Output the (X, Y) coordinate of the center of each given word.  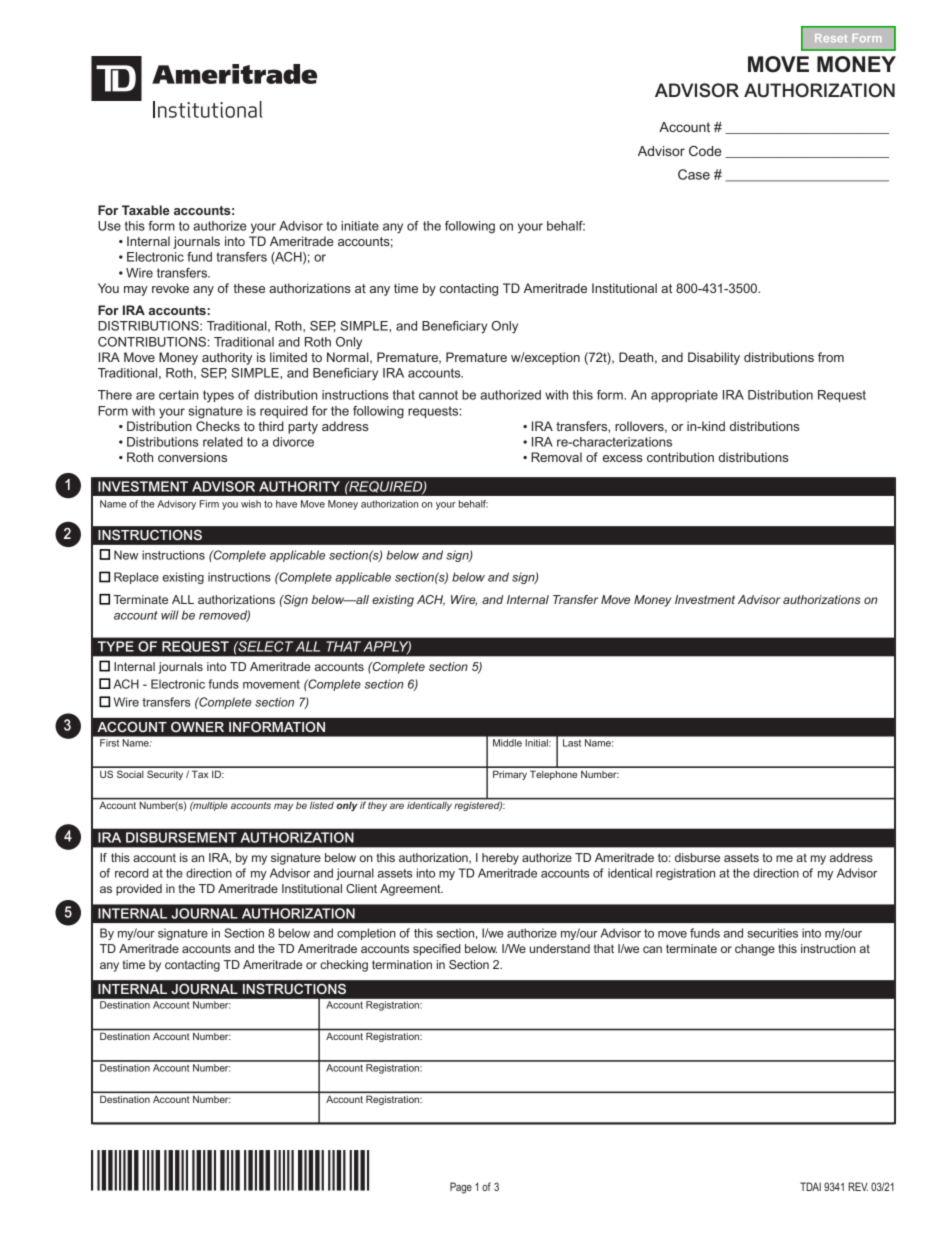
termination (402, 964)
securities (772, 933)
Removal (556, 457)
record (132, 873)
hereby (500, 859)
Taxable (146, 210)
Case (694, 174)
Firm (209, 504)
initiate (360, 226)
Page (461, 1188)
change (755, 950)
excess (622, 458)
